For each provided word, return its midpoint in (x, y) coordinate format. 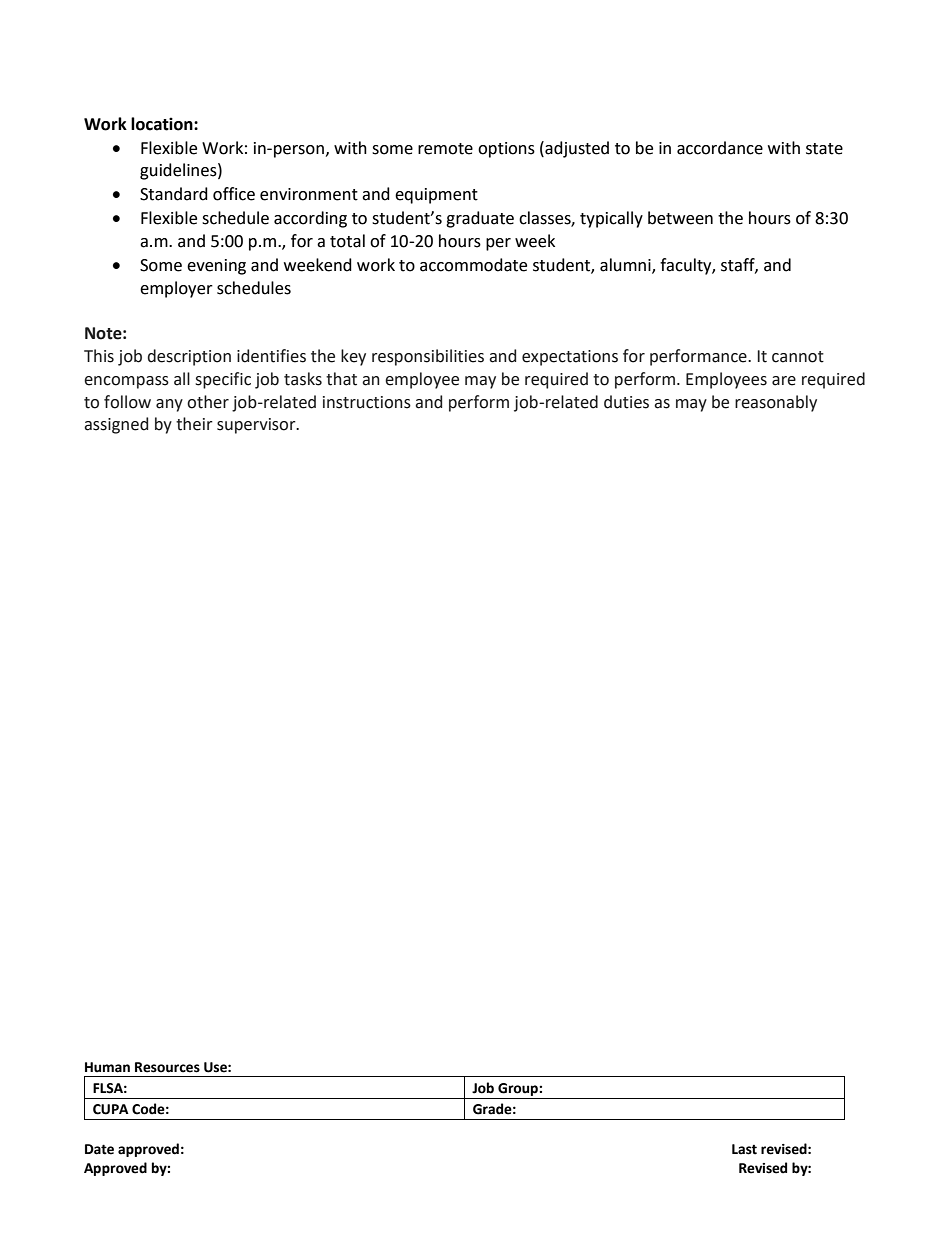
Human (107, 1067)
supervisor (257, 426)
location (163, 124)
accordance (720, 148)
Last (744, 1149)
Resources (167, 1067)
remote (445, 149)
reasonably (776, 403)
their (194, 424)
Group (519, 1089)
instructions (367, 402)
